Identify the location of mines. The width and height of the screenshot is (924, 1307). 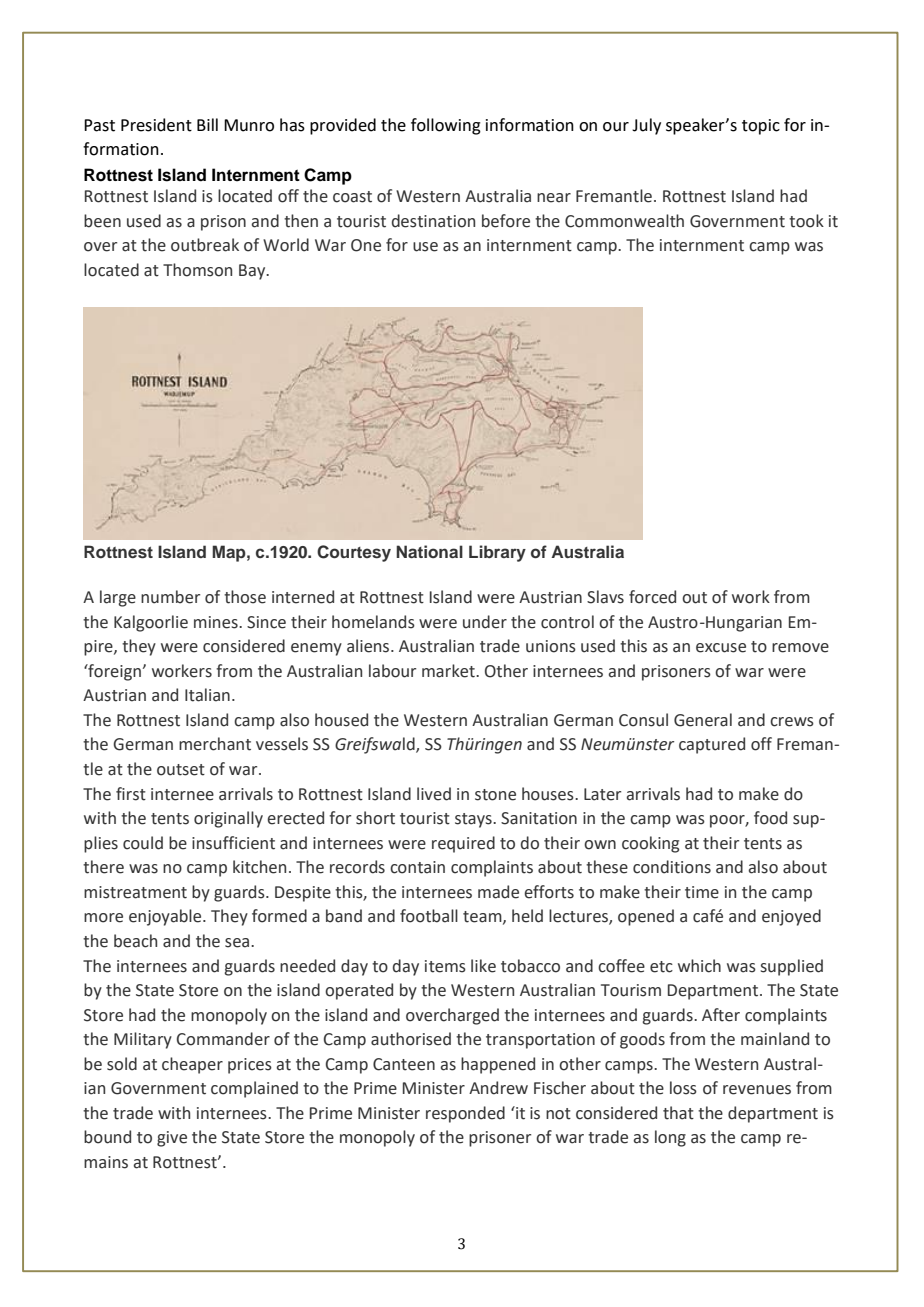
(217, 622).
